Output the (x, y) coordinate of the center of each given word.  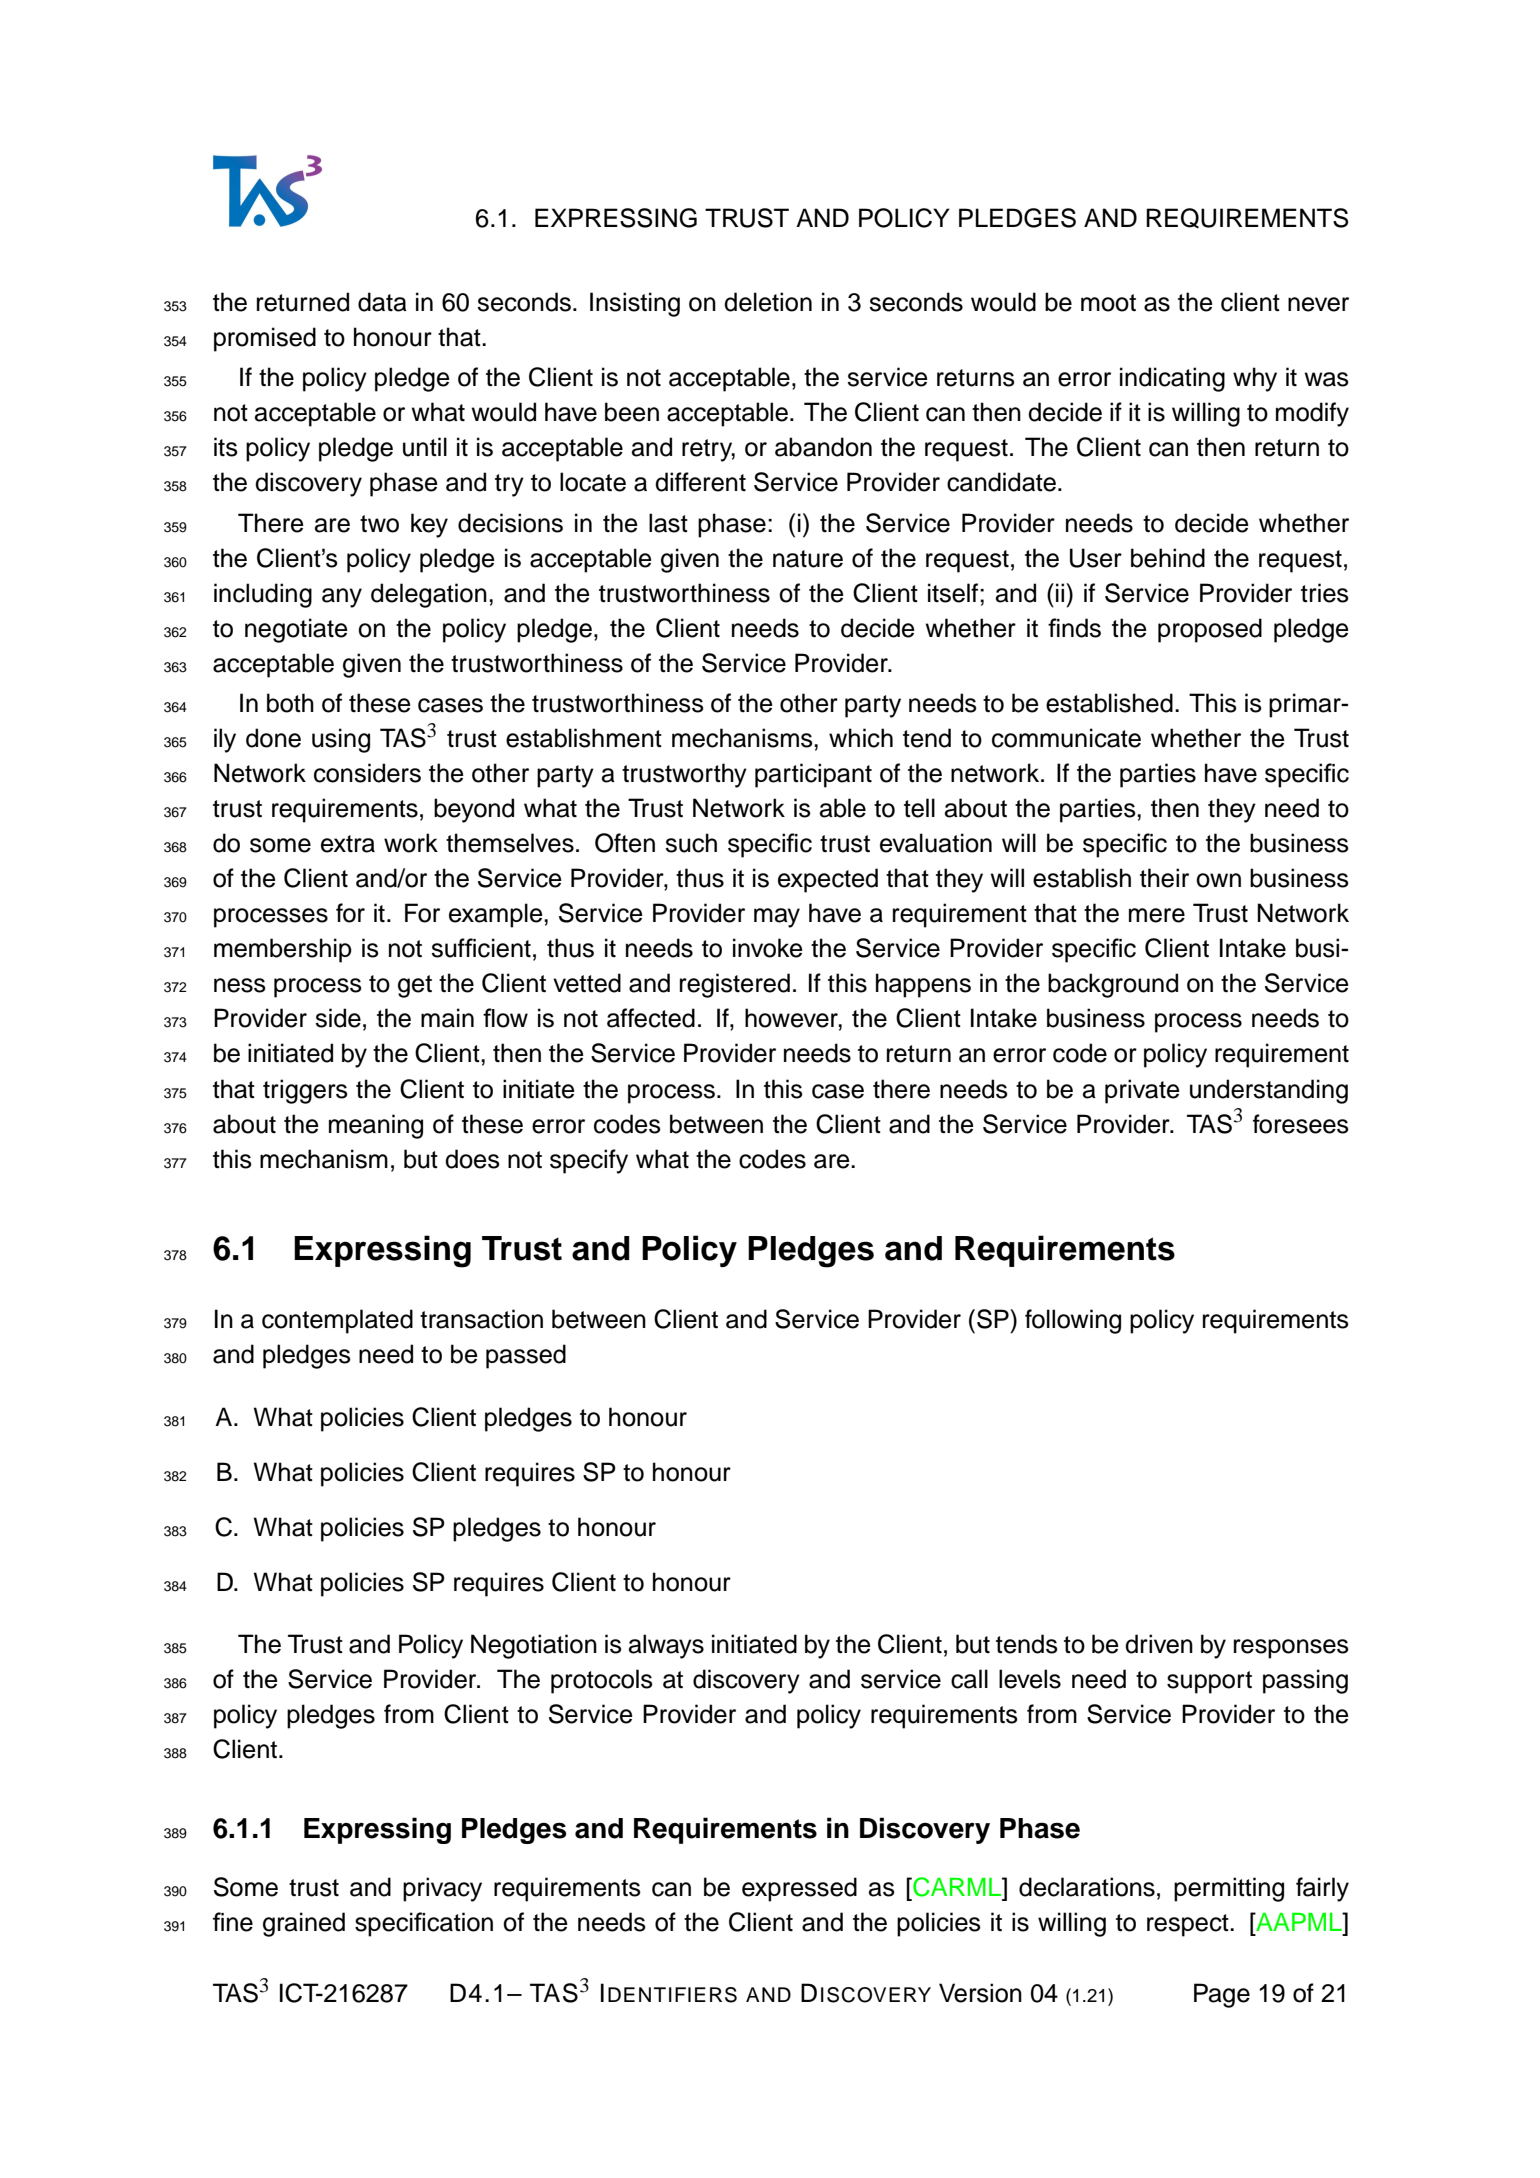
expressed (799, 1889)
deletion (768, 302)
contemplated (337, 1321)
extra (348, 844)
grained (304, 1924)
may (777, 918)
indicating (1172, 379)
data (382, 302)
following (1073, 1321)
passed (526, 1356)
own (1218, 880)
